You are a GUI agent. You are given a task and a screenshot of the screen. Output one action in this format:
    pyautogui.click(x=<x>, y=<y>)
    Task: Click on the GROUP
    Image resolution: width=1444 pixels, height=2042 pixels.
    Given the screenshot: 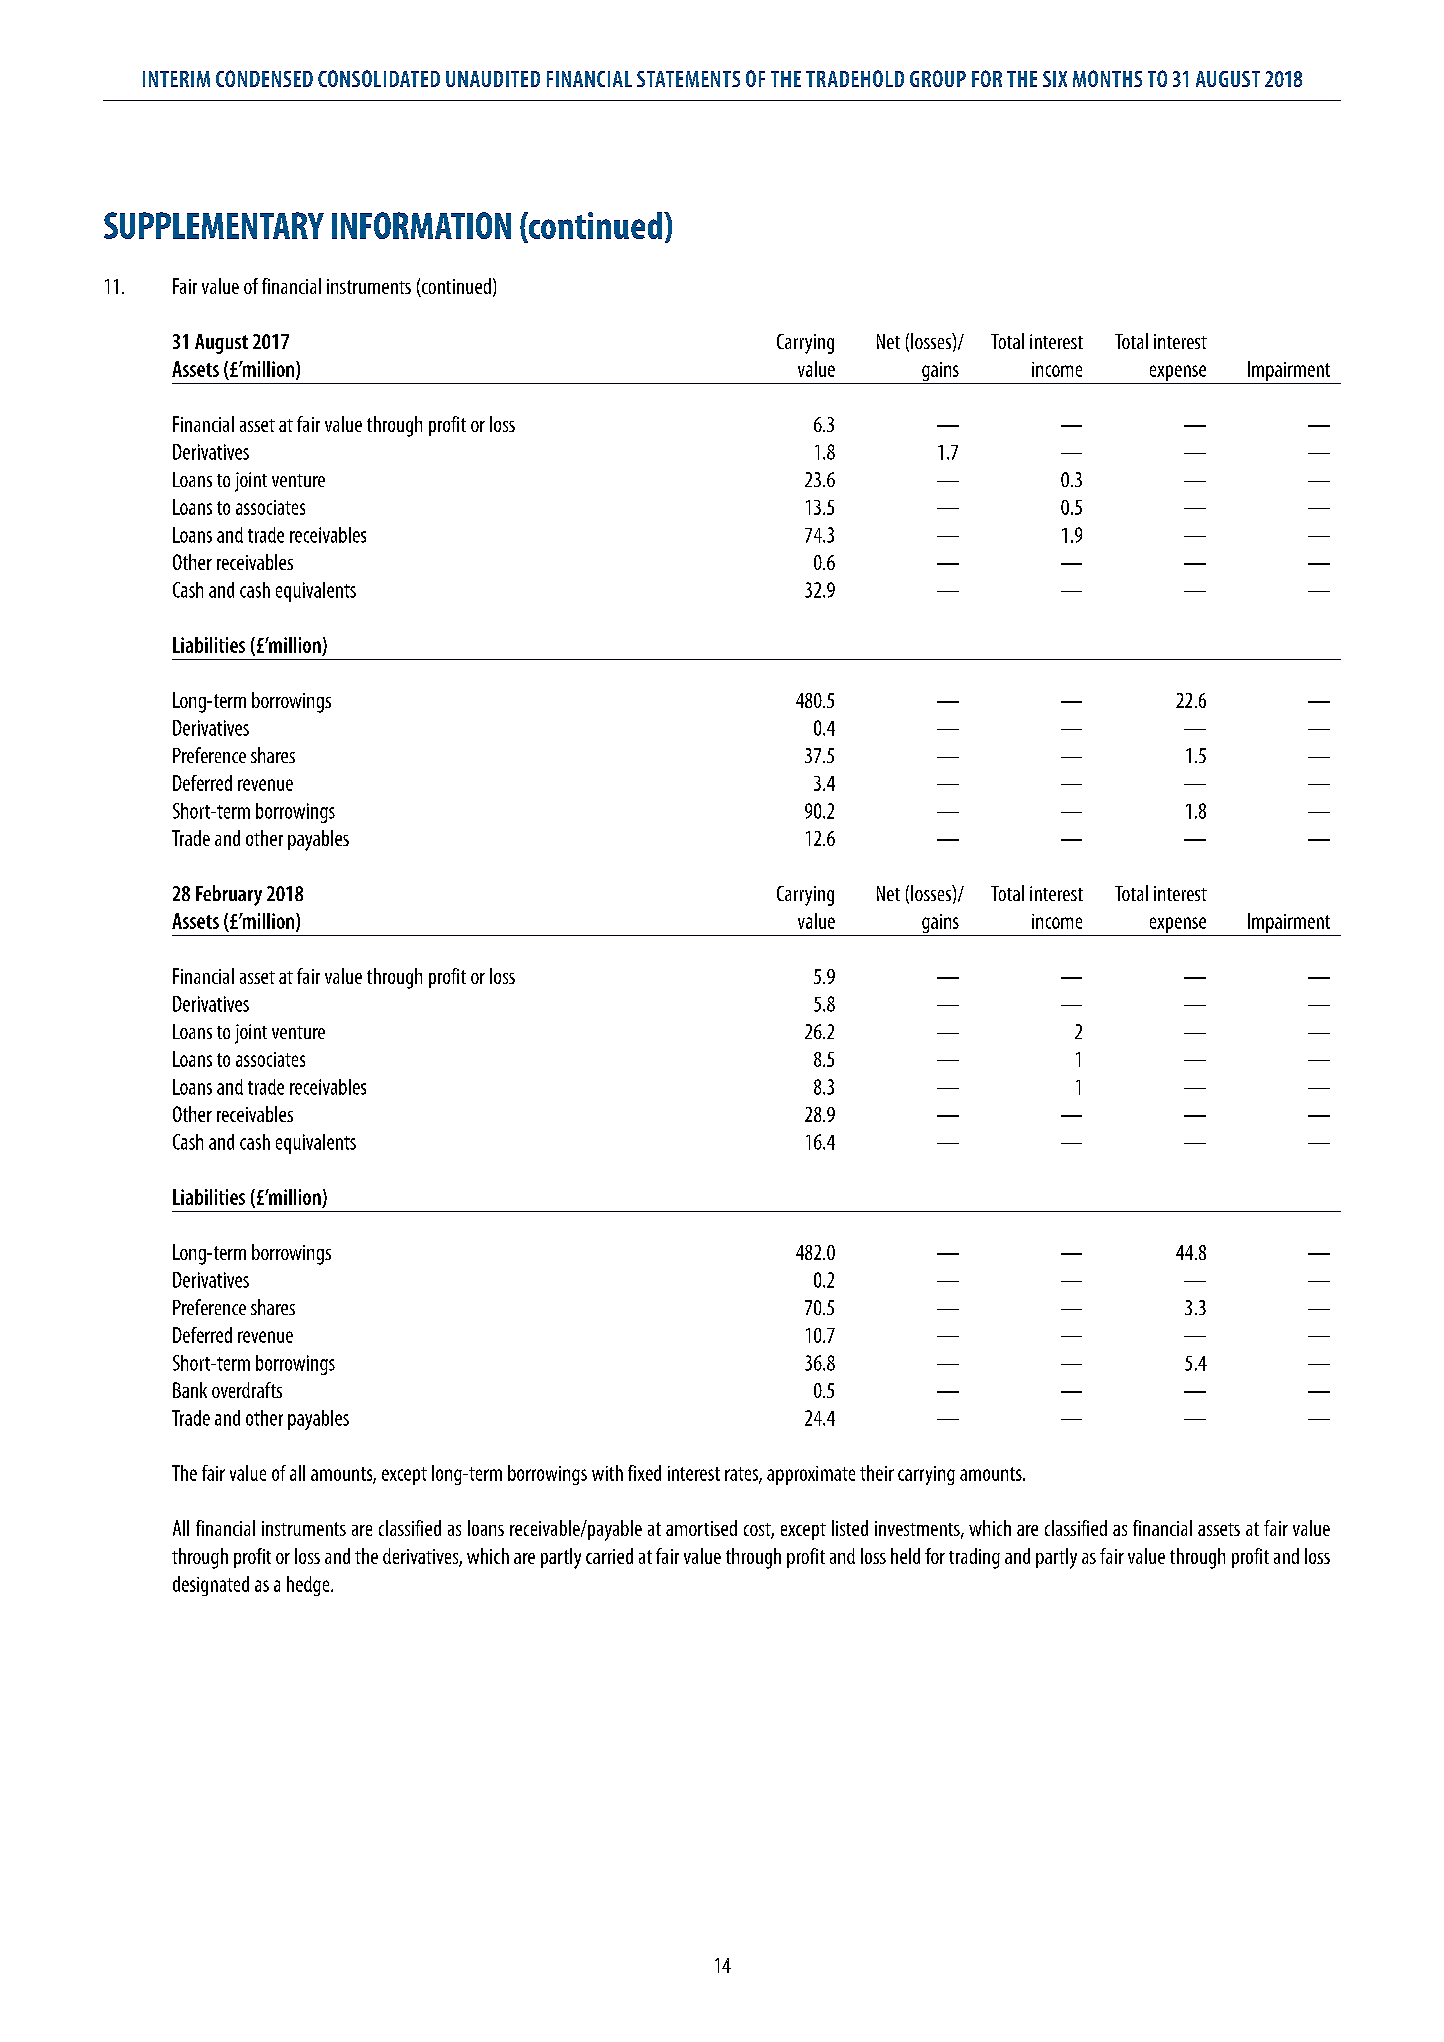 What is the action you would take?
    pyautogui.click(x=938, y=78)
